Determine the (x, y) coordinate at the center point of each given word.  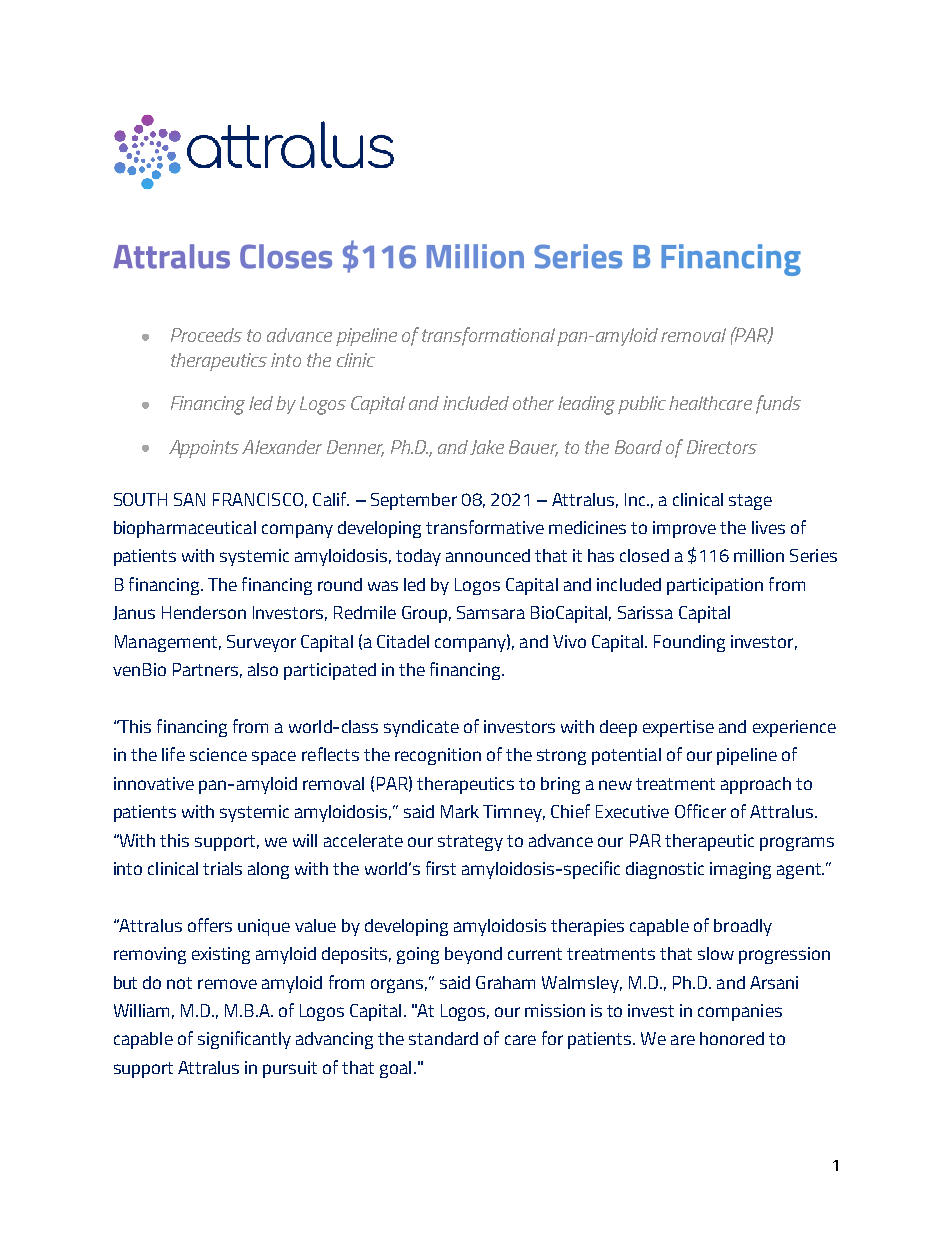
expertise (678, 728)
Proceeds (206, 335)
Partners (205, 669)
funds (778, 404)
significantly (244, 1040)
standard (443, 1038)
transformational (488, 336)
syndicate (421, 728)
